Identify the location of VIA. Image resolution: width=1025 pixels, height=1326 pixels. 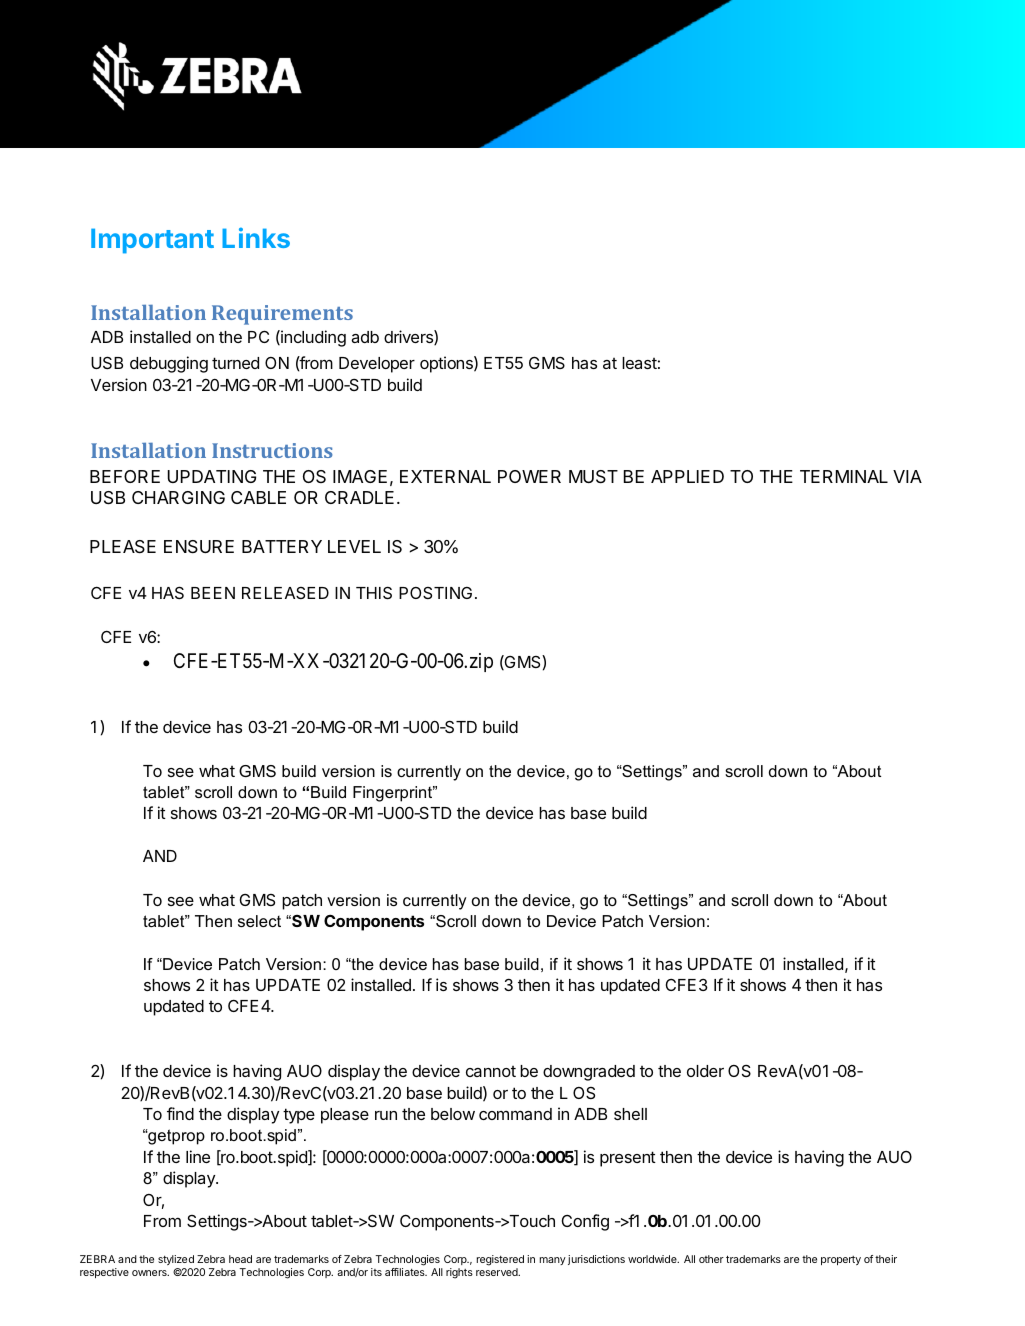
(907, 476).
